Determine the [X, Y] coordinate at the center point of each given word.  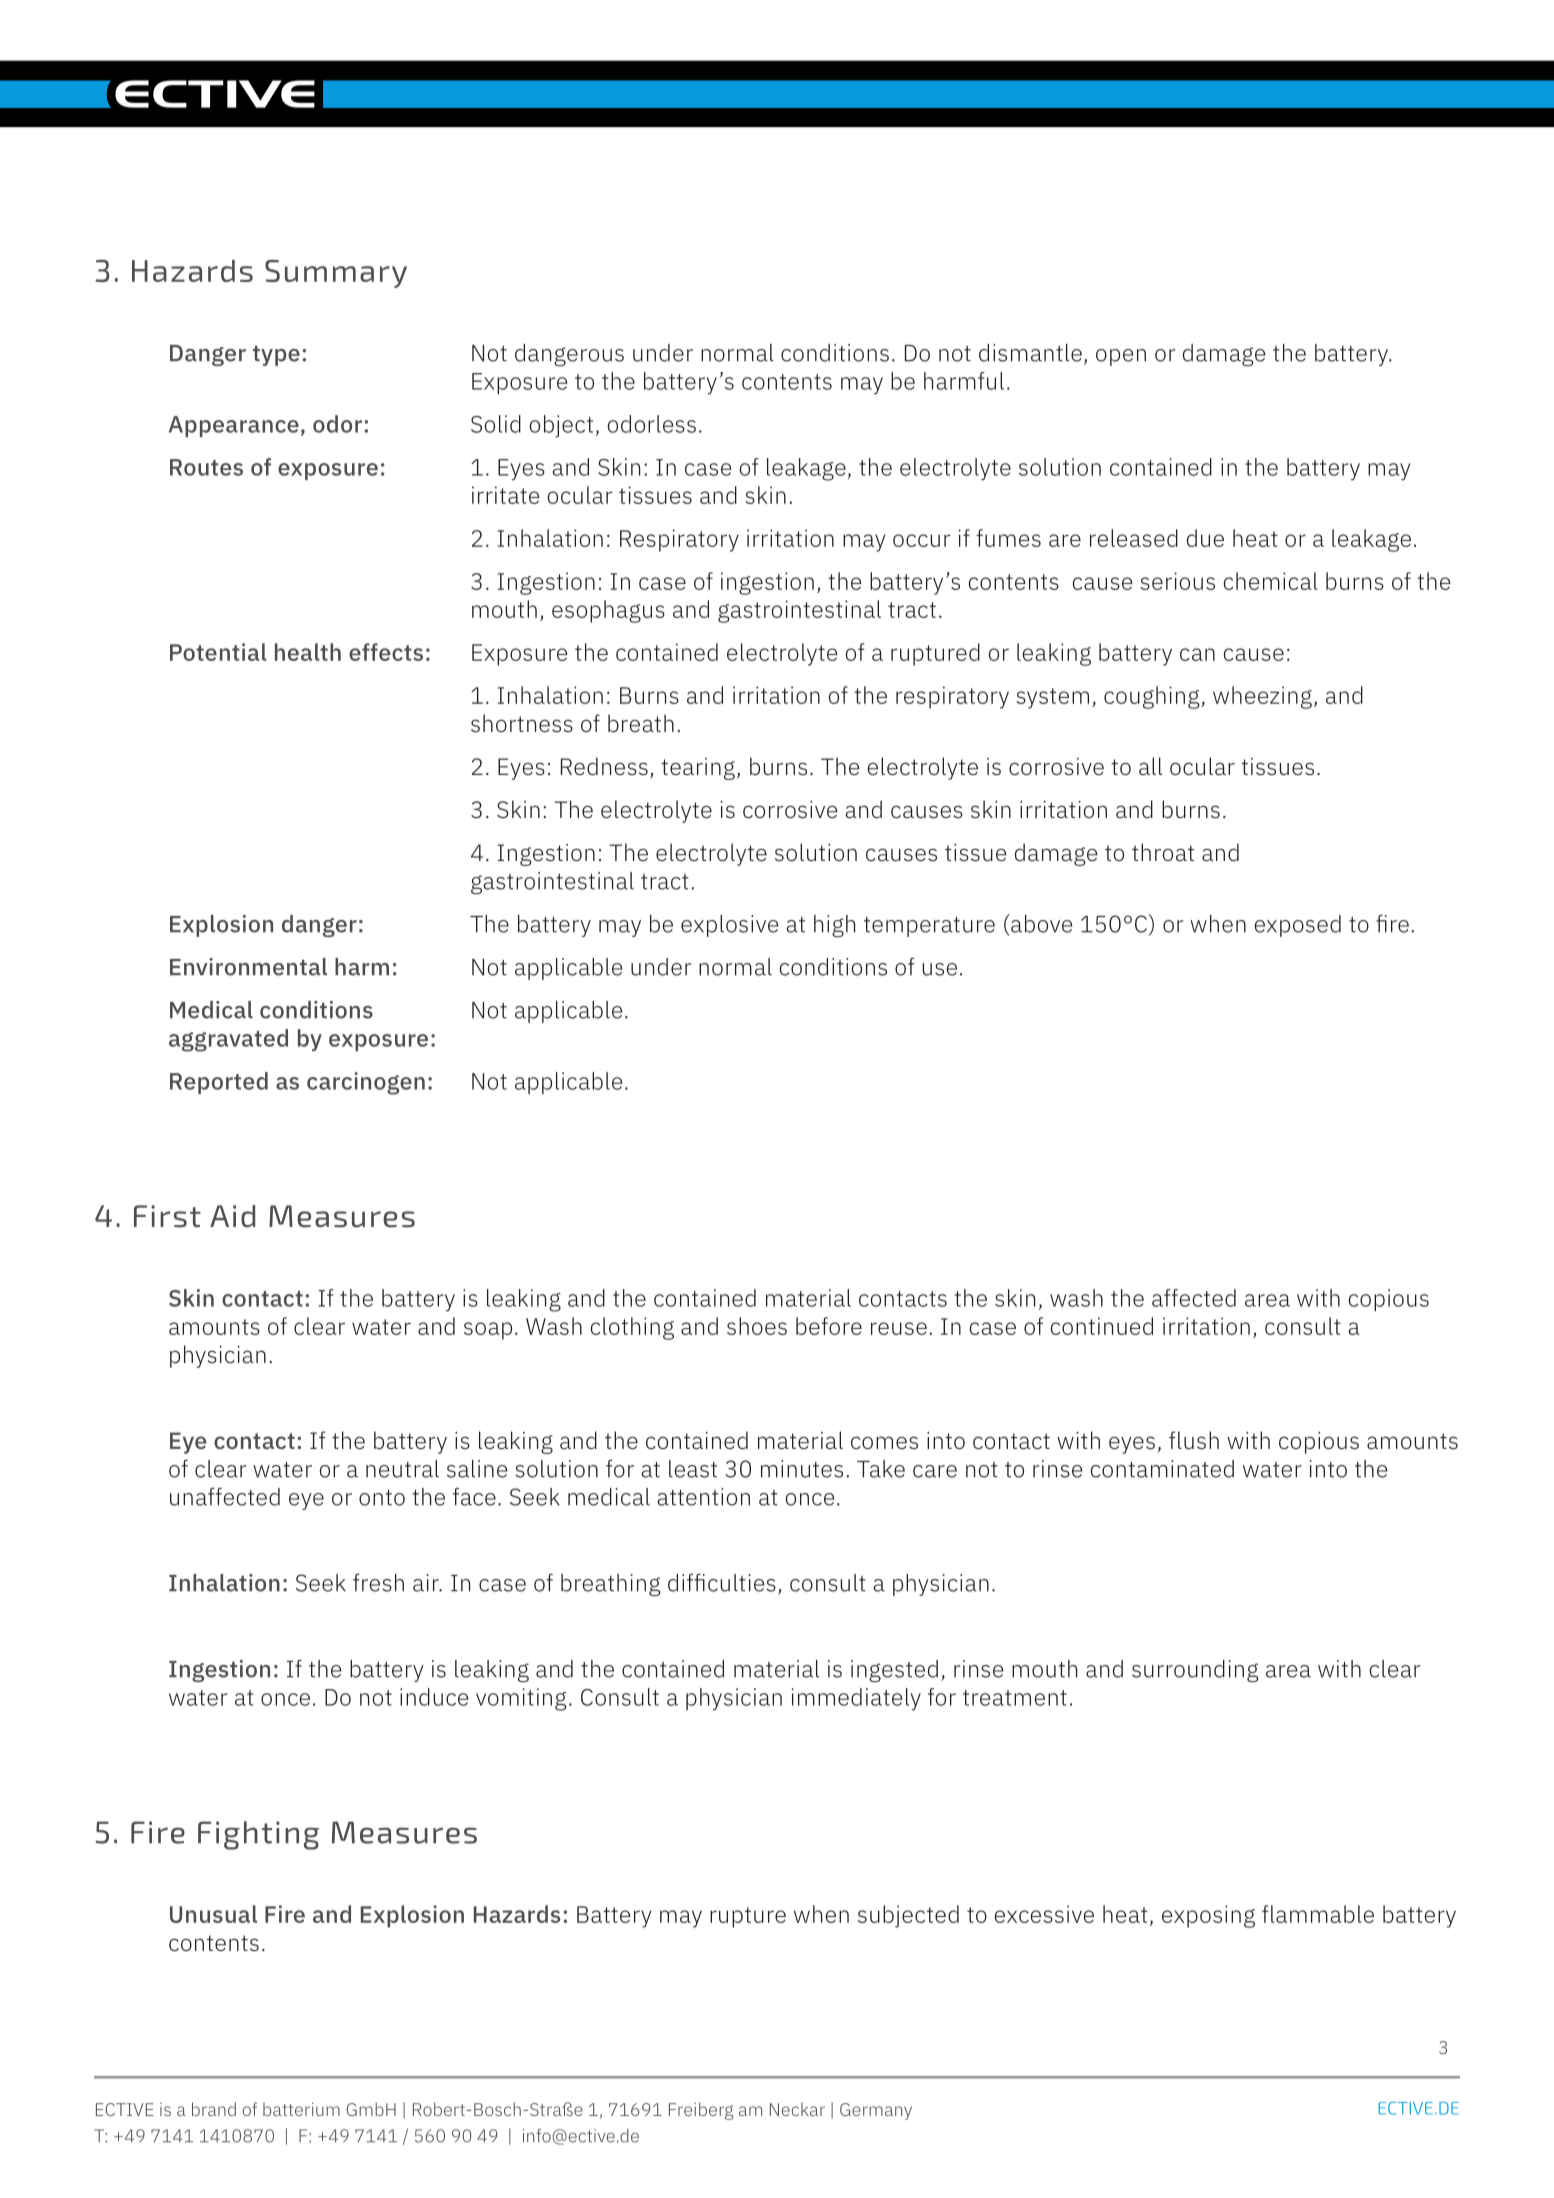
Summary [336, 274]
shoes [757, 1326]
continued [1101, 1326]
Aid [232, 1216]
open [1121, 357]
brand [214, 2109]
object [561, 426]
